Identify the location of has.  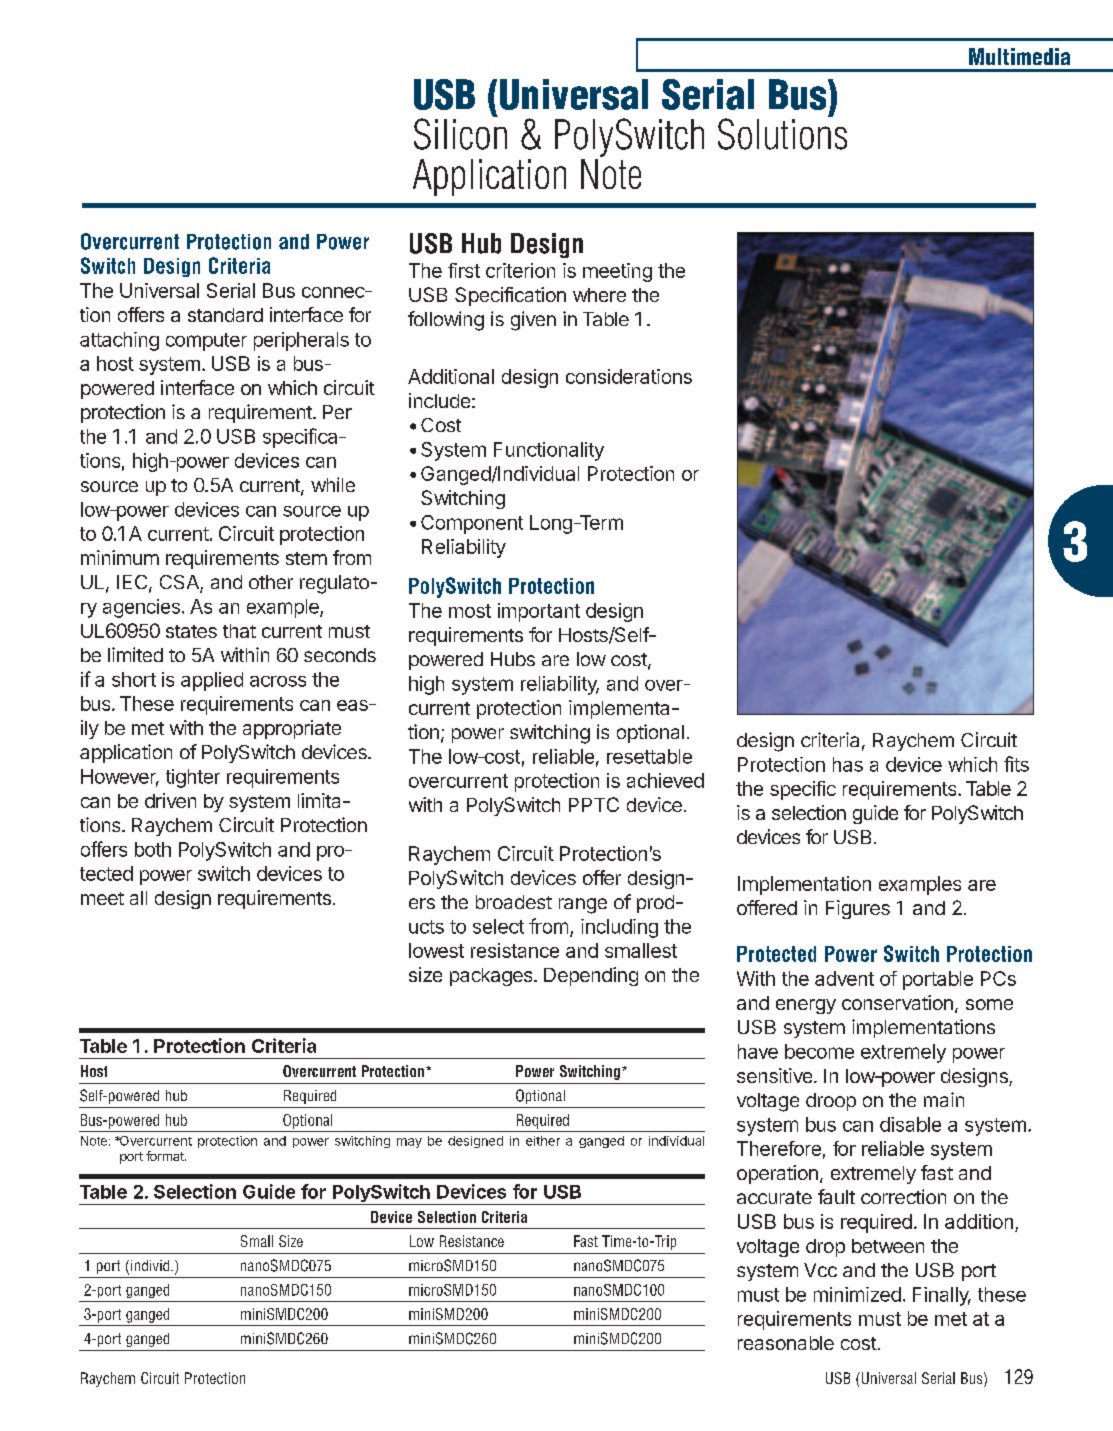
(848, 764).
